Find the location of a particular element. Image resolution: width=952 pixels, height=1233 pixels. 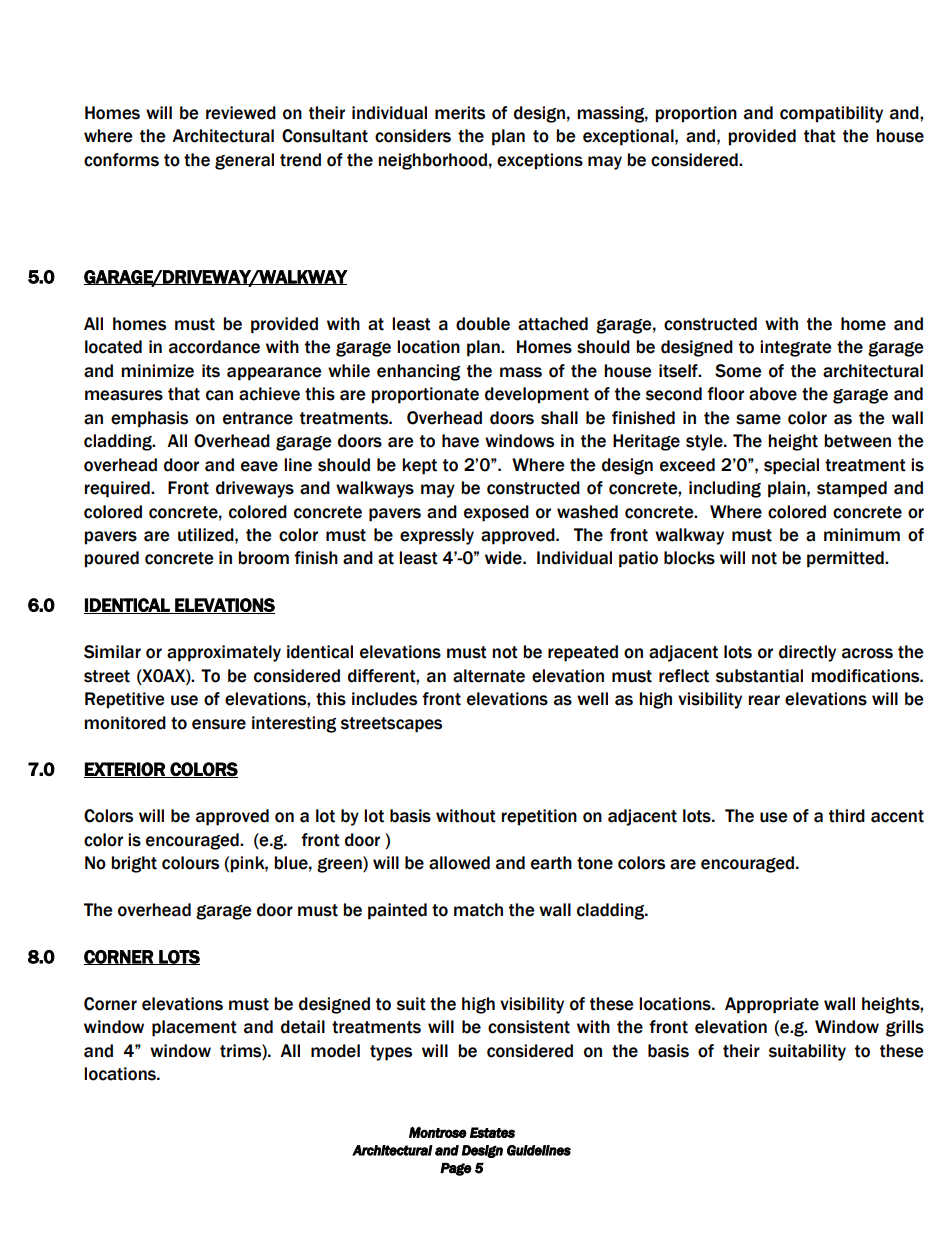

Appropriate is located at coordinates (772, 1005).
